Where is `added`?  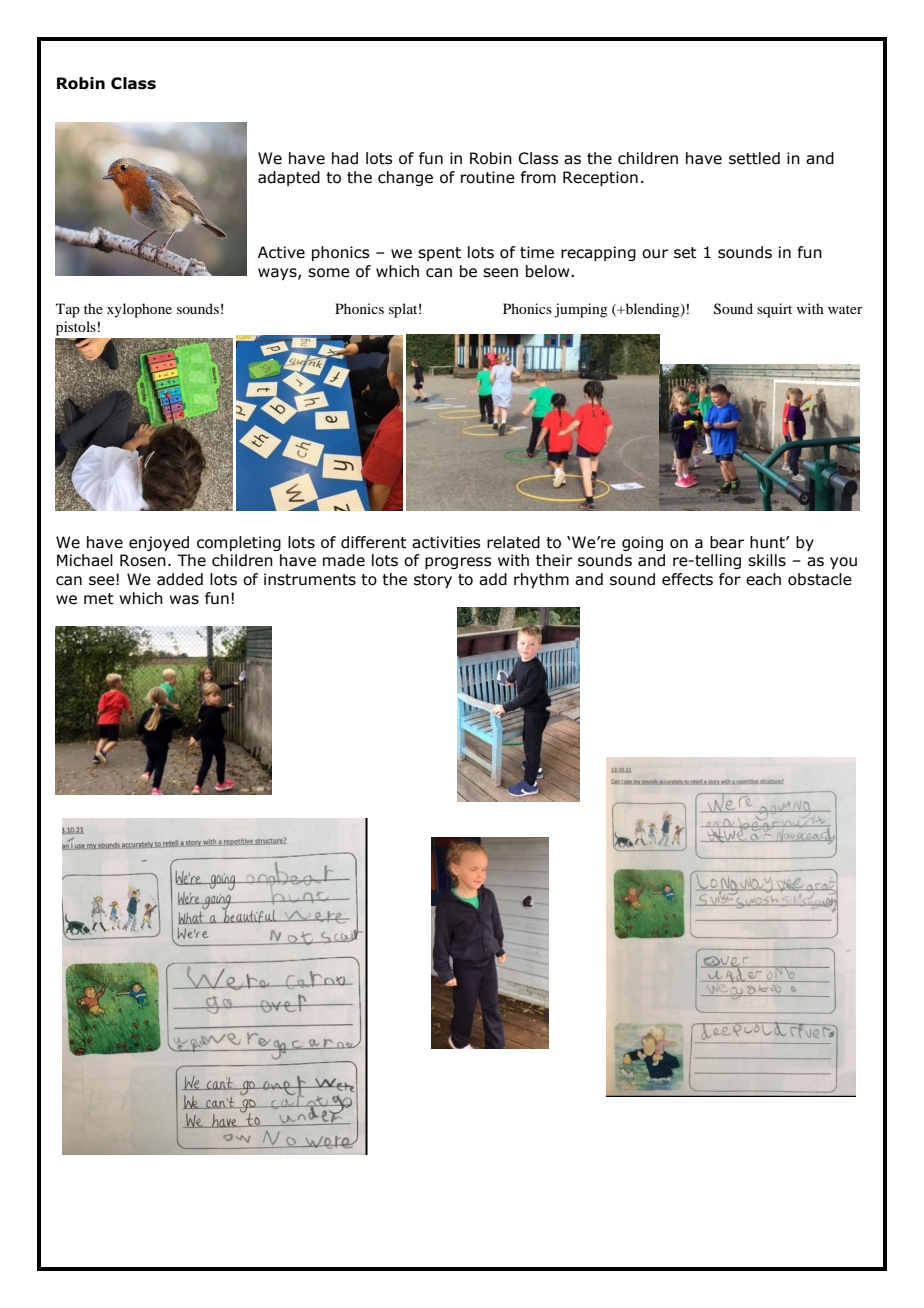 added is located at coordinates (180, 579).
